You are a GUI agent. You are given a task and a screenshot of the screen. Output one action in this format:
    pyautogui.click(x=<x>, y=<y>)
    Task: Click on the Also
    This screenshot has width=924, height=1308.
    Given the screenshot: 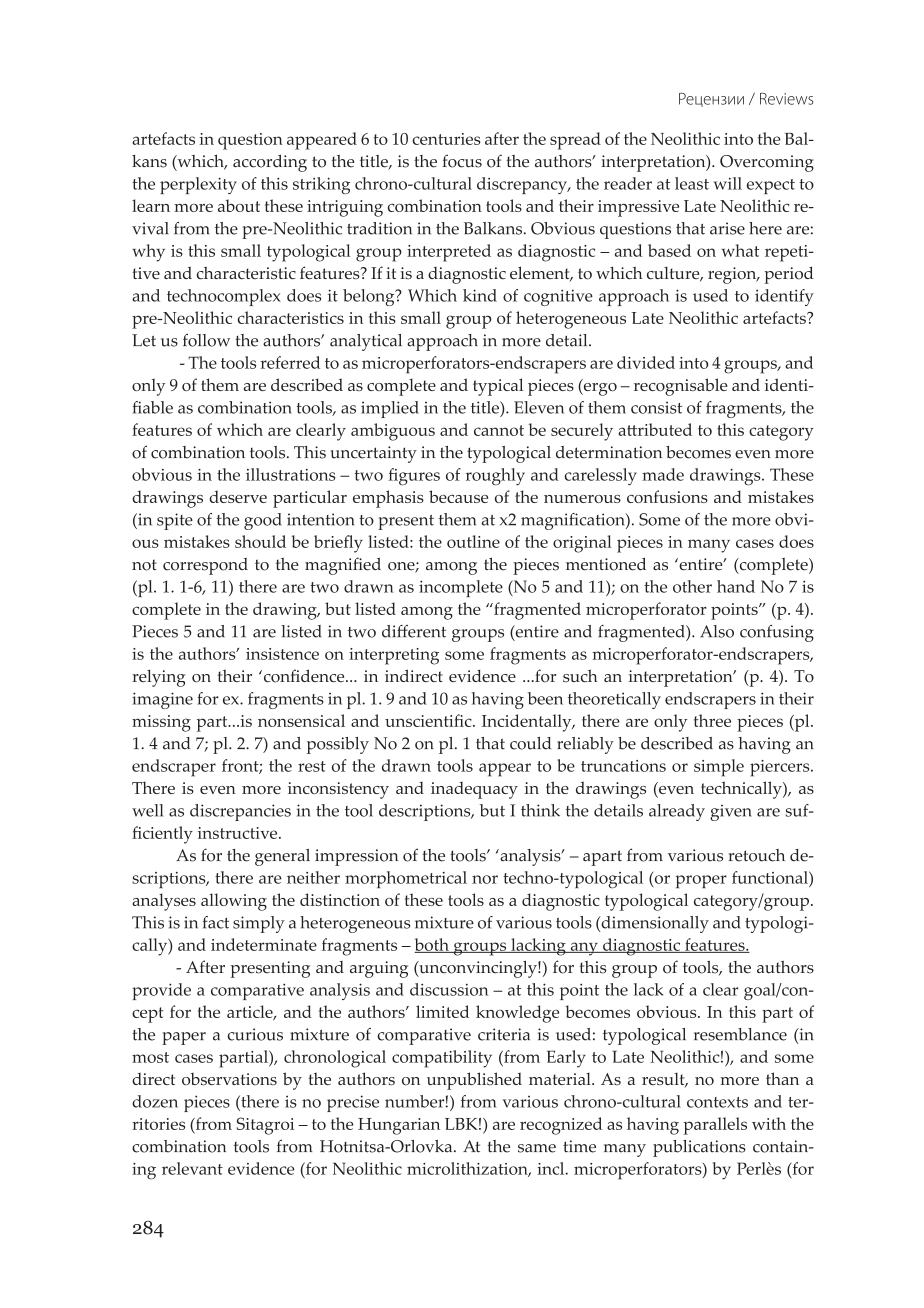 What is the action you would take?
    pyautogui.click(x=717, y=631)
